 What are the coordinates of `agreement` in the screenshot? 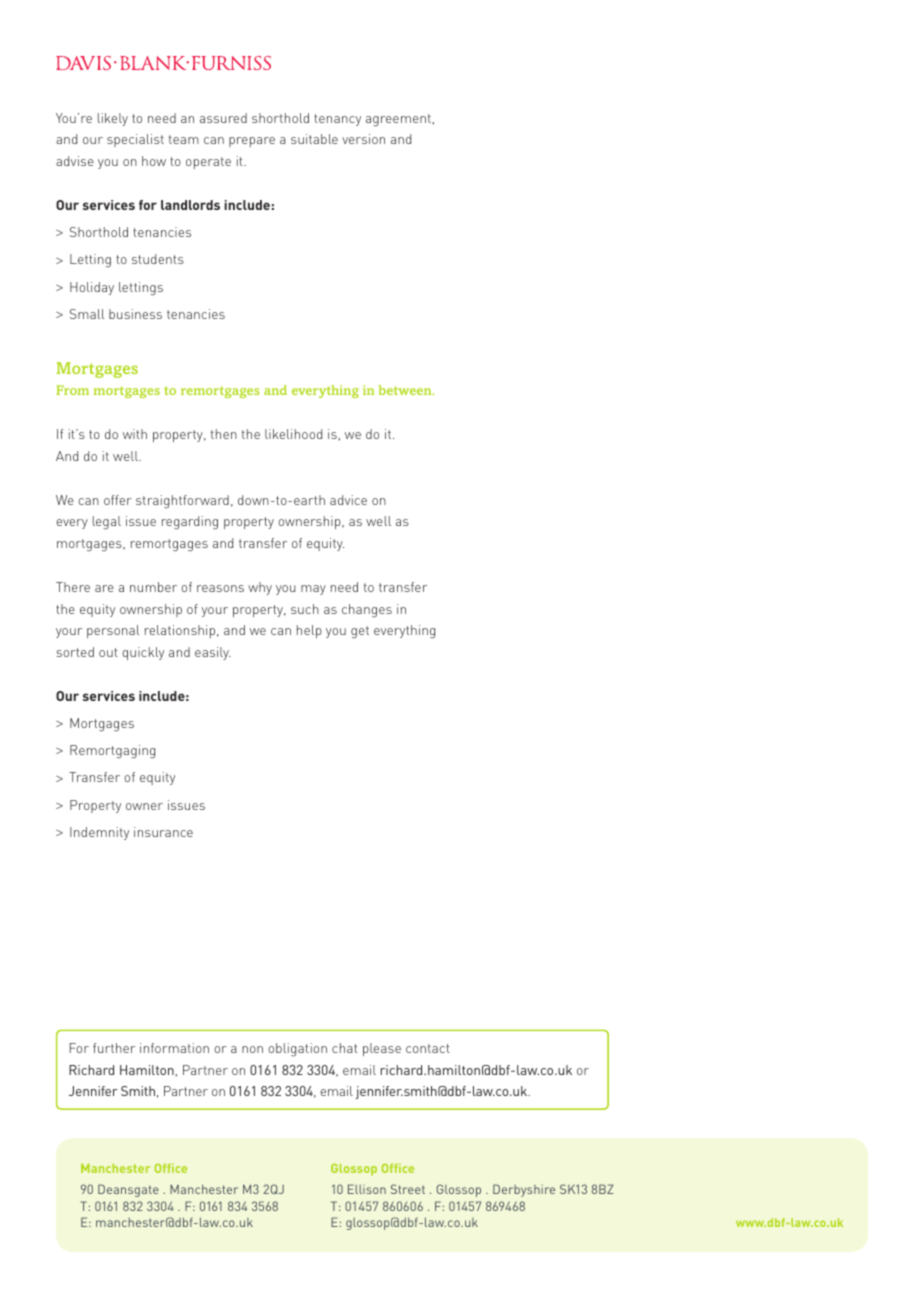 It's located at (398, 120).
